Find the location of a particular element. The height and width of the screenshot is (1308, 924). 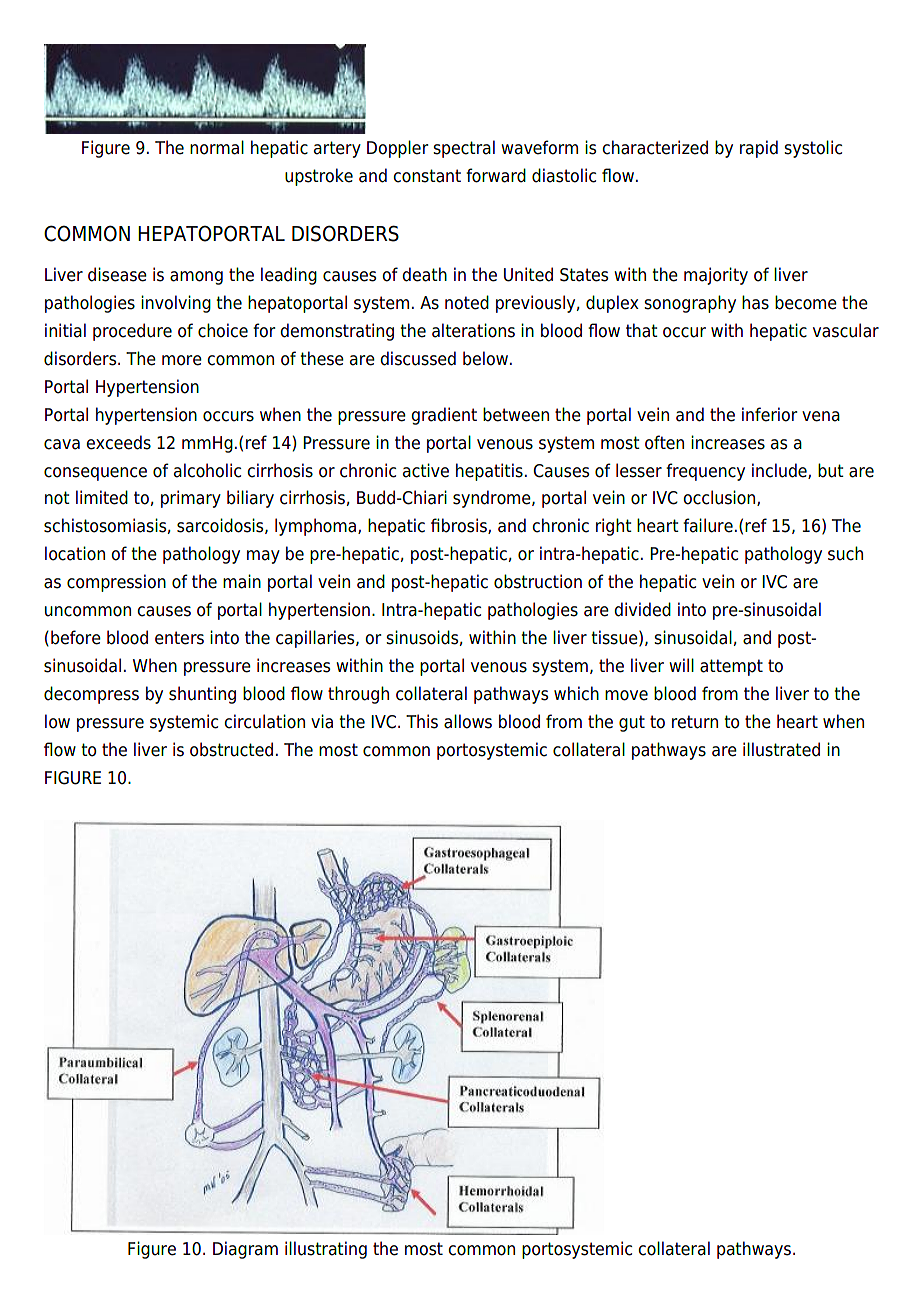

allows is located at coordinates (468, 721).
